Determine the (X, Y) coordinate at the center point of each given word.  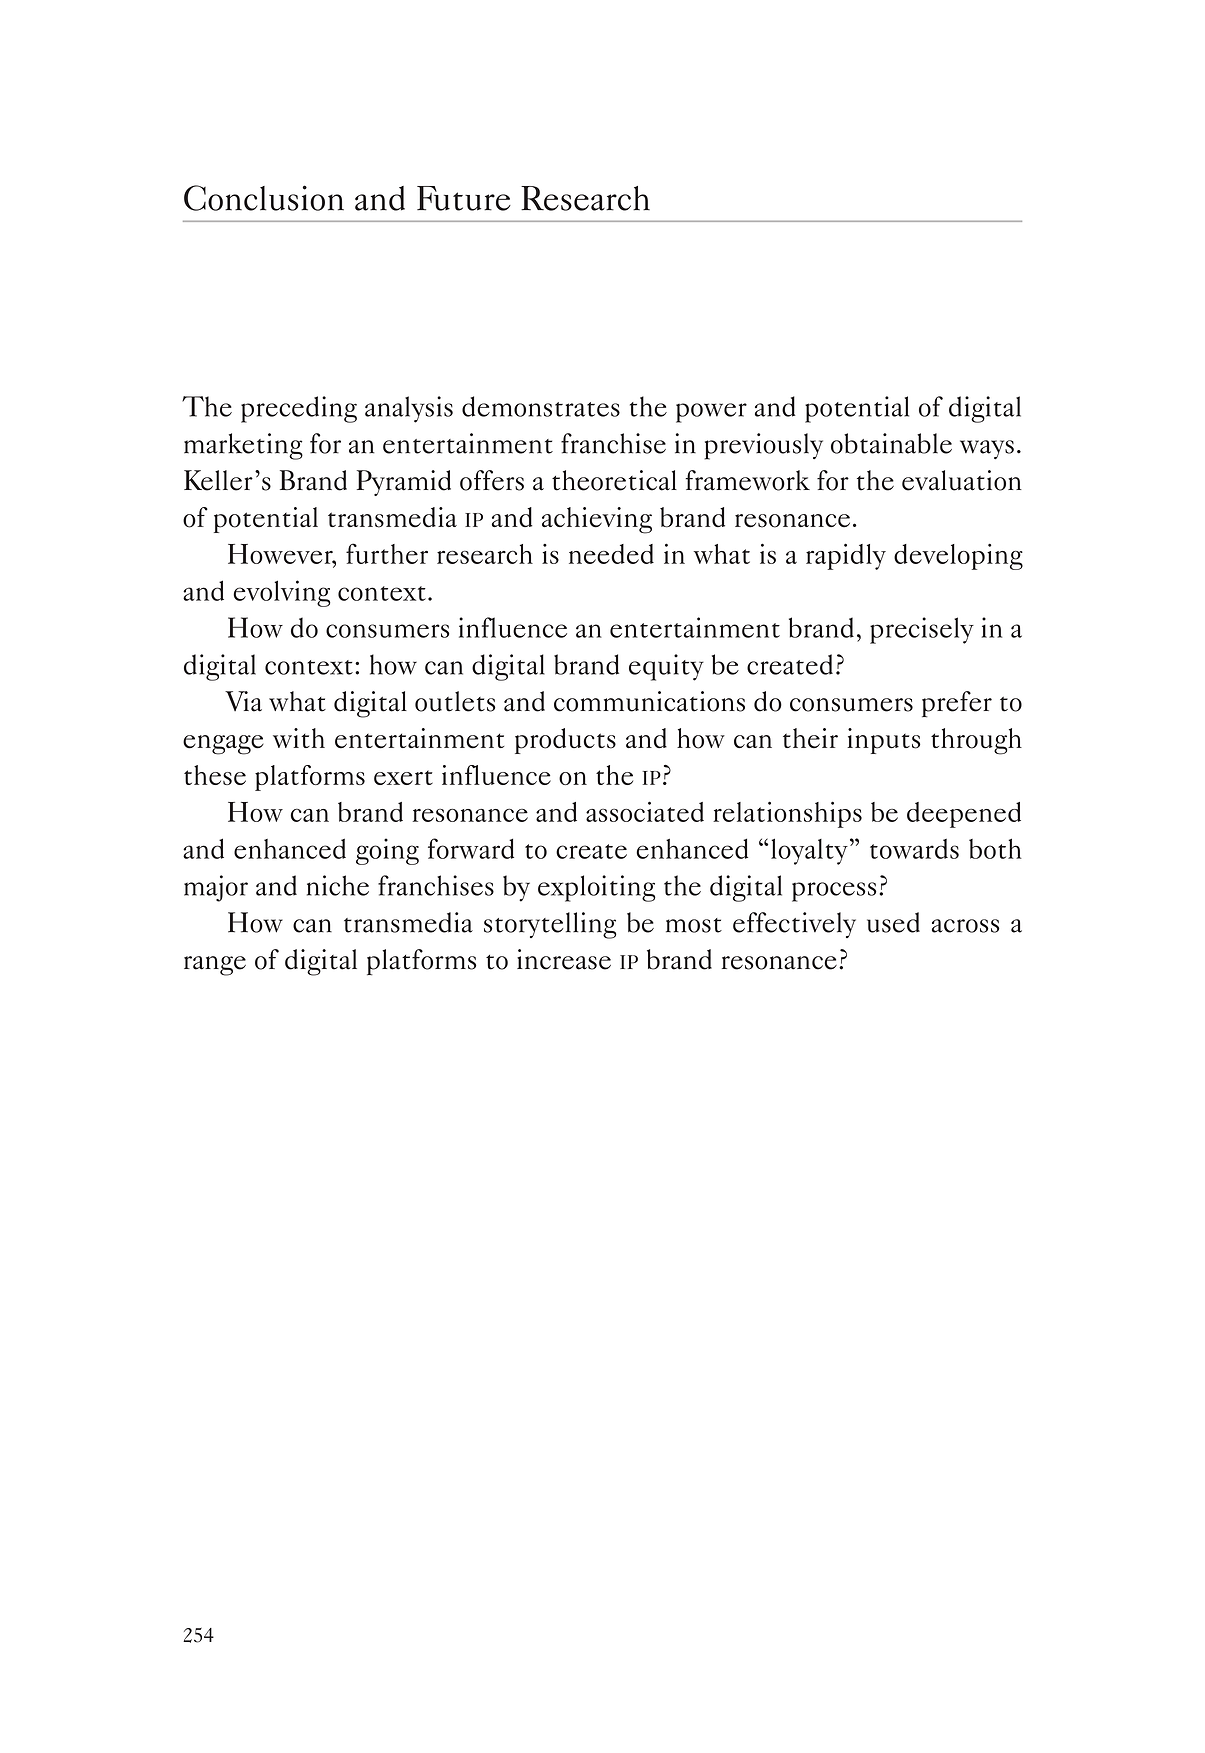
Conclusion (264, 198)
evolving (282, 593)
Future (464, 198)
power (711, 413)
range (215, 966)
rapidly (846, 556)
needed (611, 554)
